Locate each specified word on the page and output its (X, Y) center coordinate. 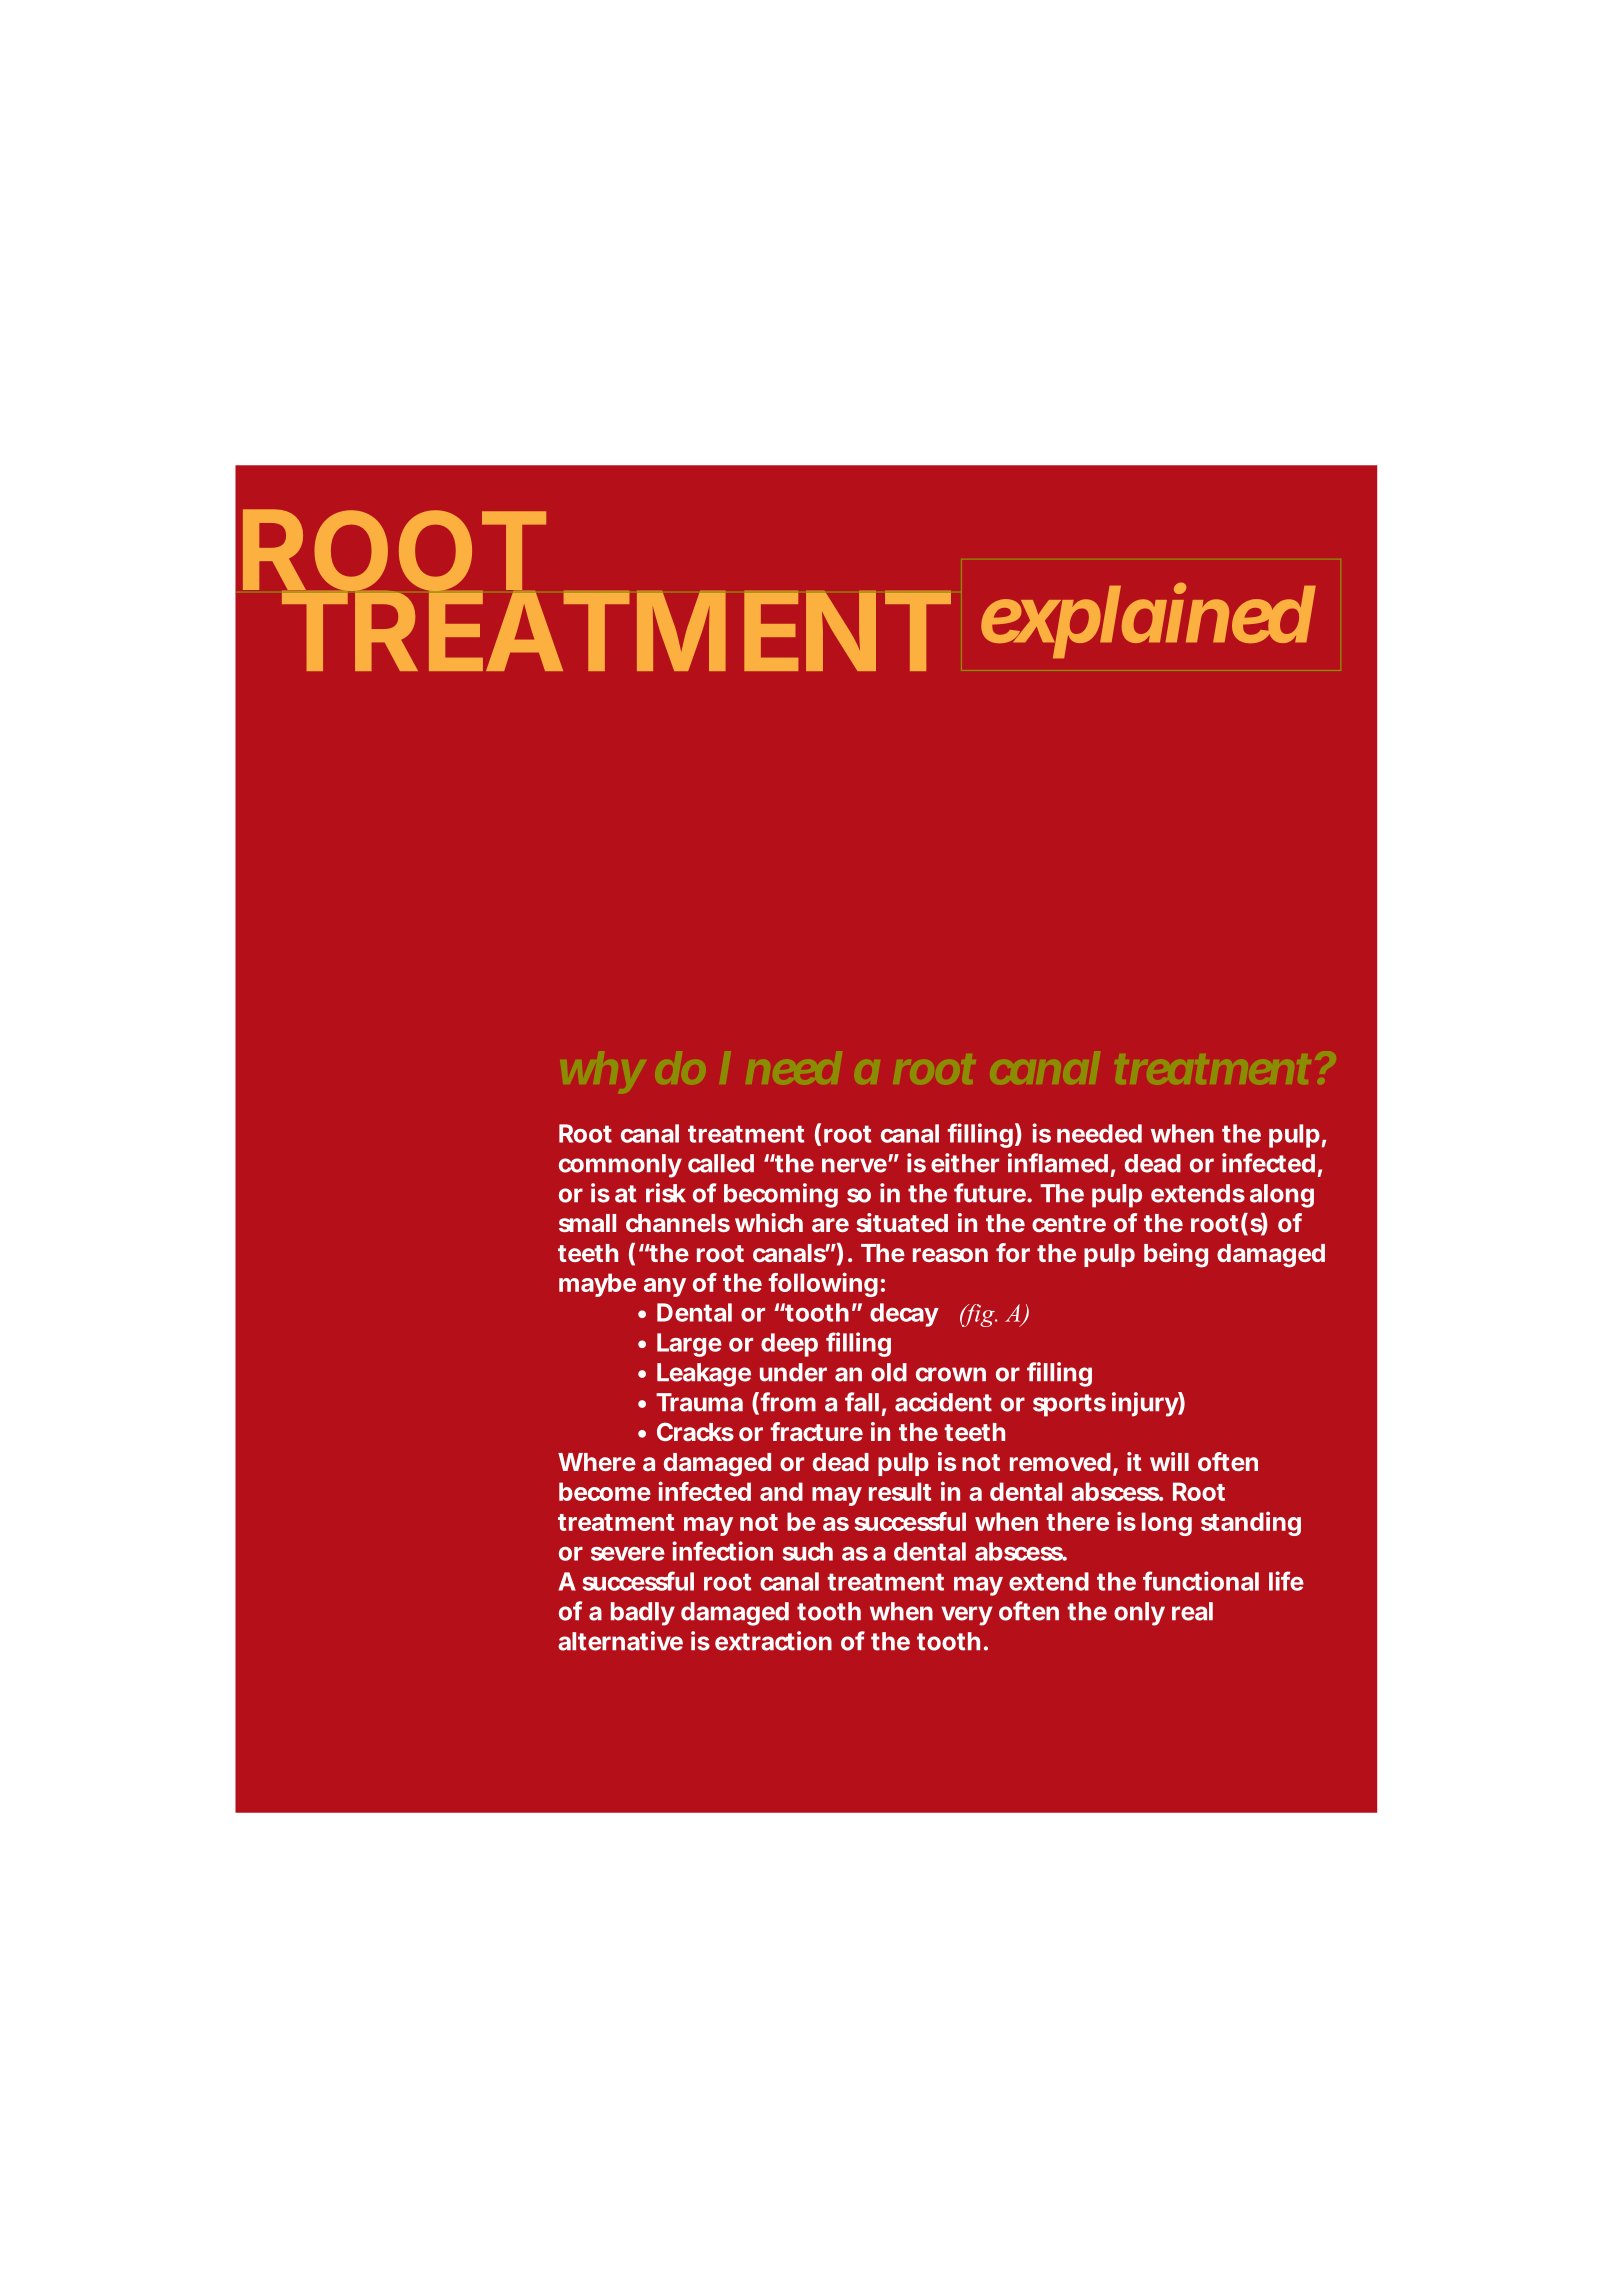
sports (1069, 1405)
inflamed (1058, 1163)
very (967, 1616)
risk (666, 1193)
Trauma (699, 1402)
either (965, 1163)
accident (943, 1402)
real (1192, 1611)
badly (643, 1614)
